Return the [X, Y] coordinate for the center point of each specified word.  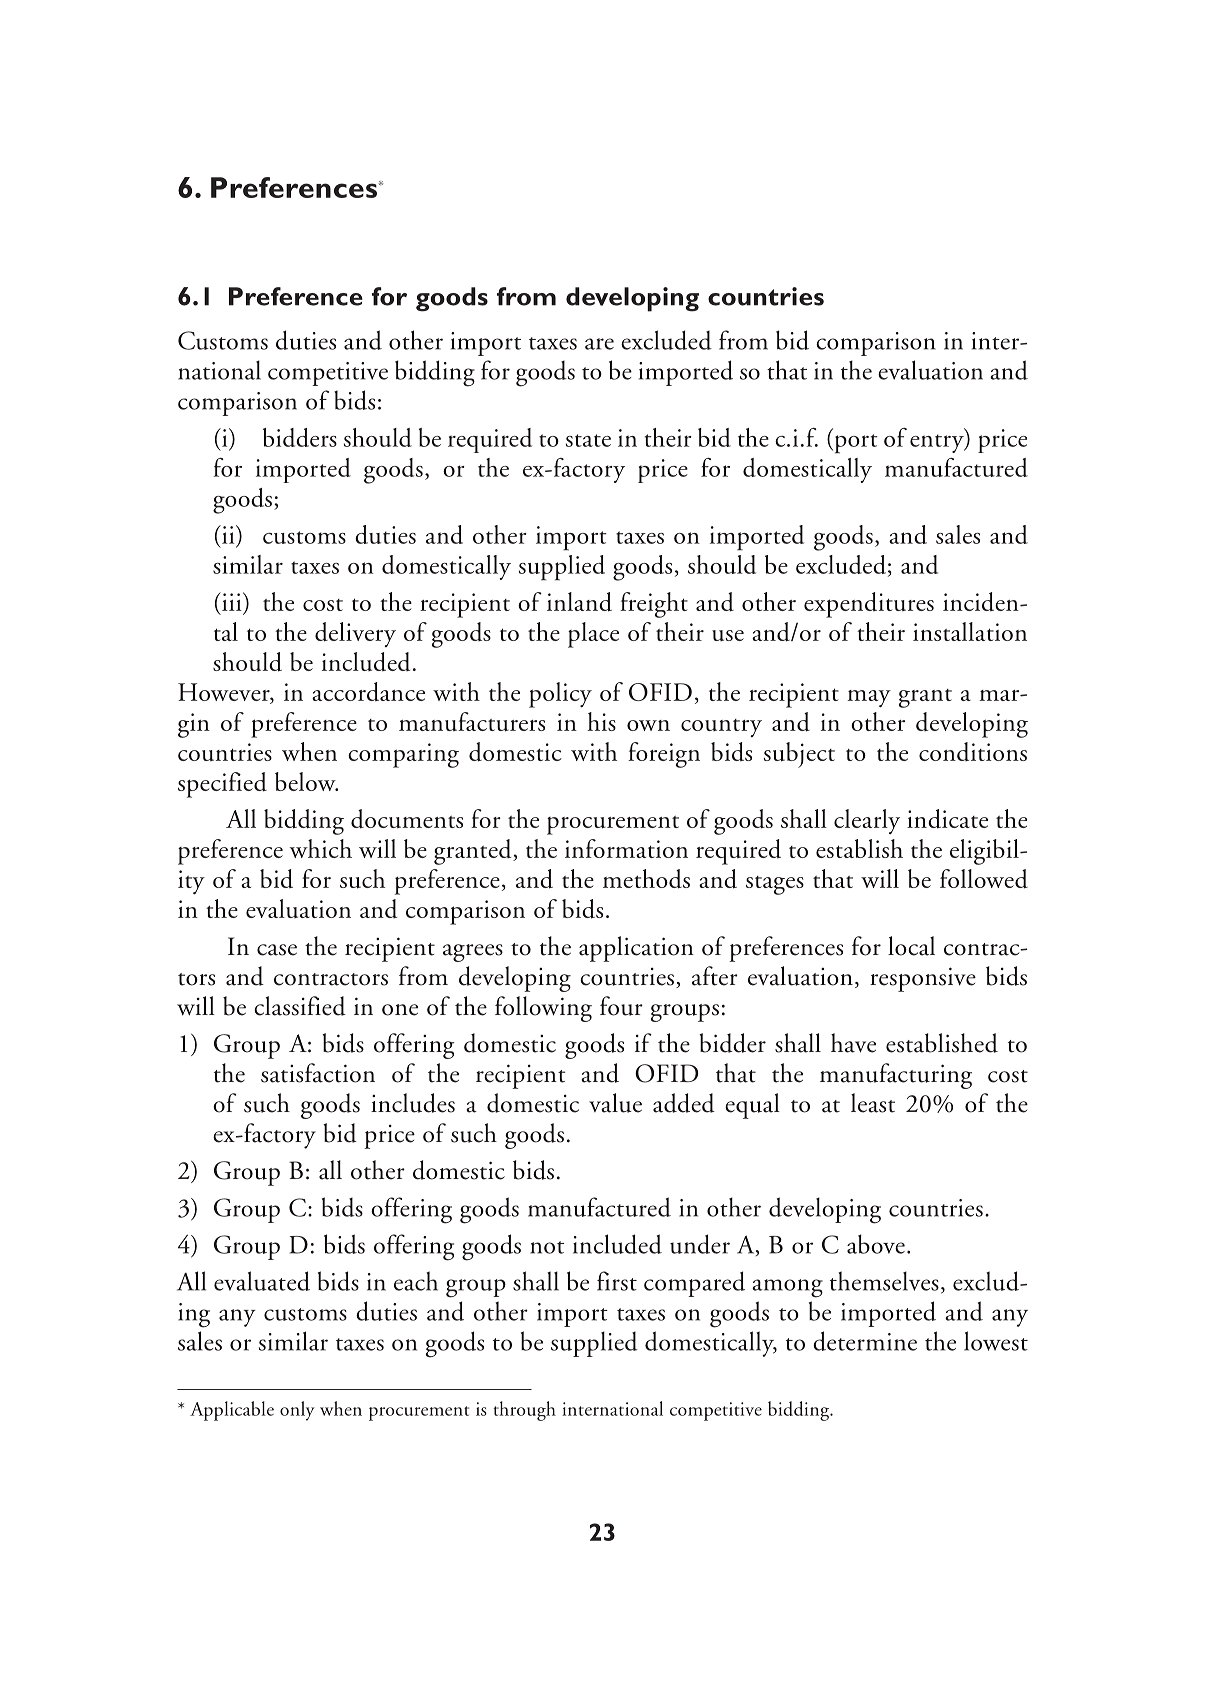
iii [232, 601]
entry [938, 443]
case [277, 950]
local [911, 946]
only [297, 1411]
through [524, 1411]
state [588, 440]
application [636, 949]
